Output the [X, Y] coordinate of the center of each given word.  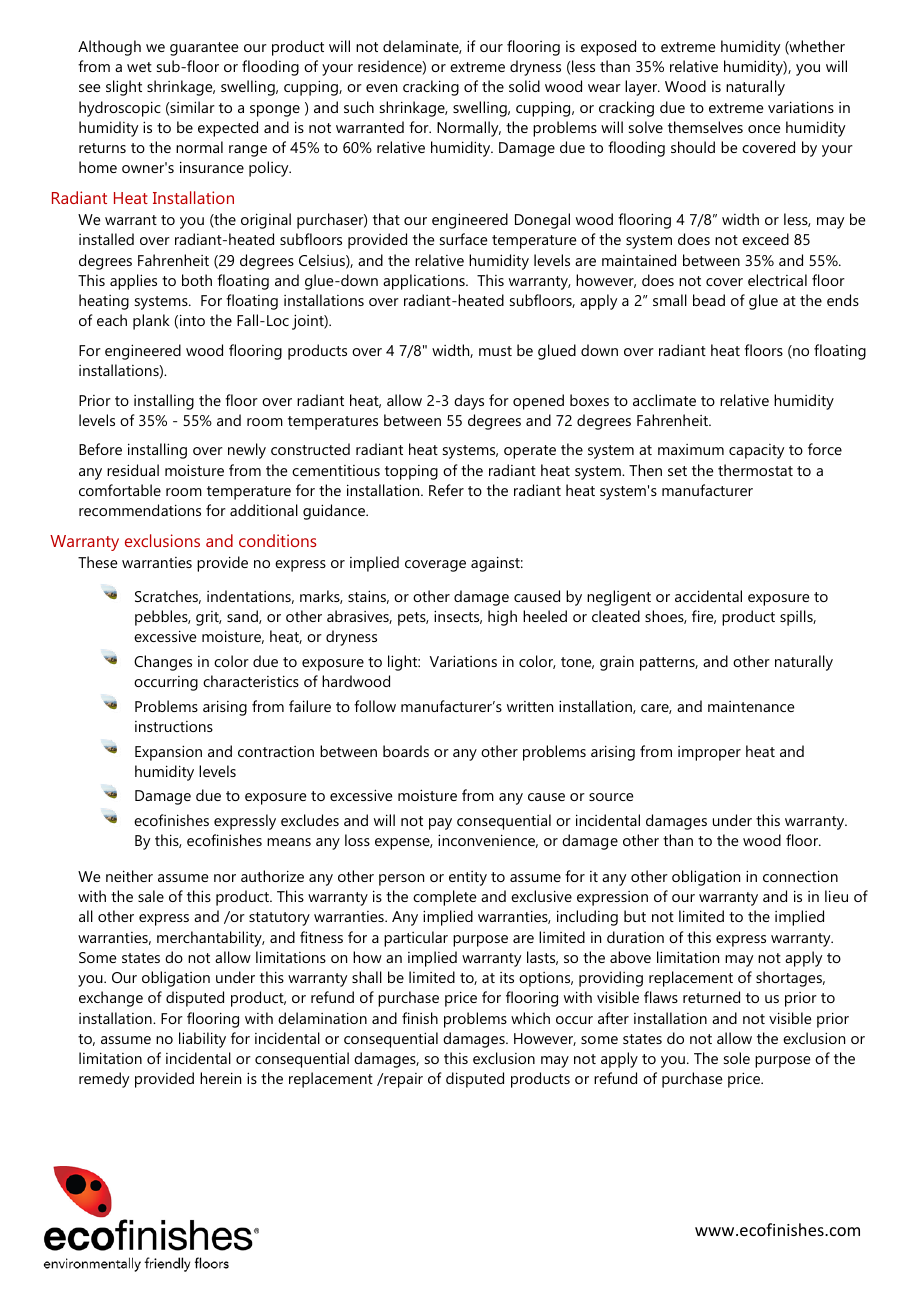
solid [524, 86]
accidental [708, 596]
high [502, 618]
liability [202, 1040]
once [764, 129]
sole [737, 1058]
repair [402, 1080]
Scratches [168, 597]
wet [139, 67]
